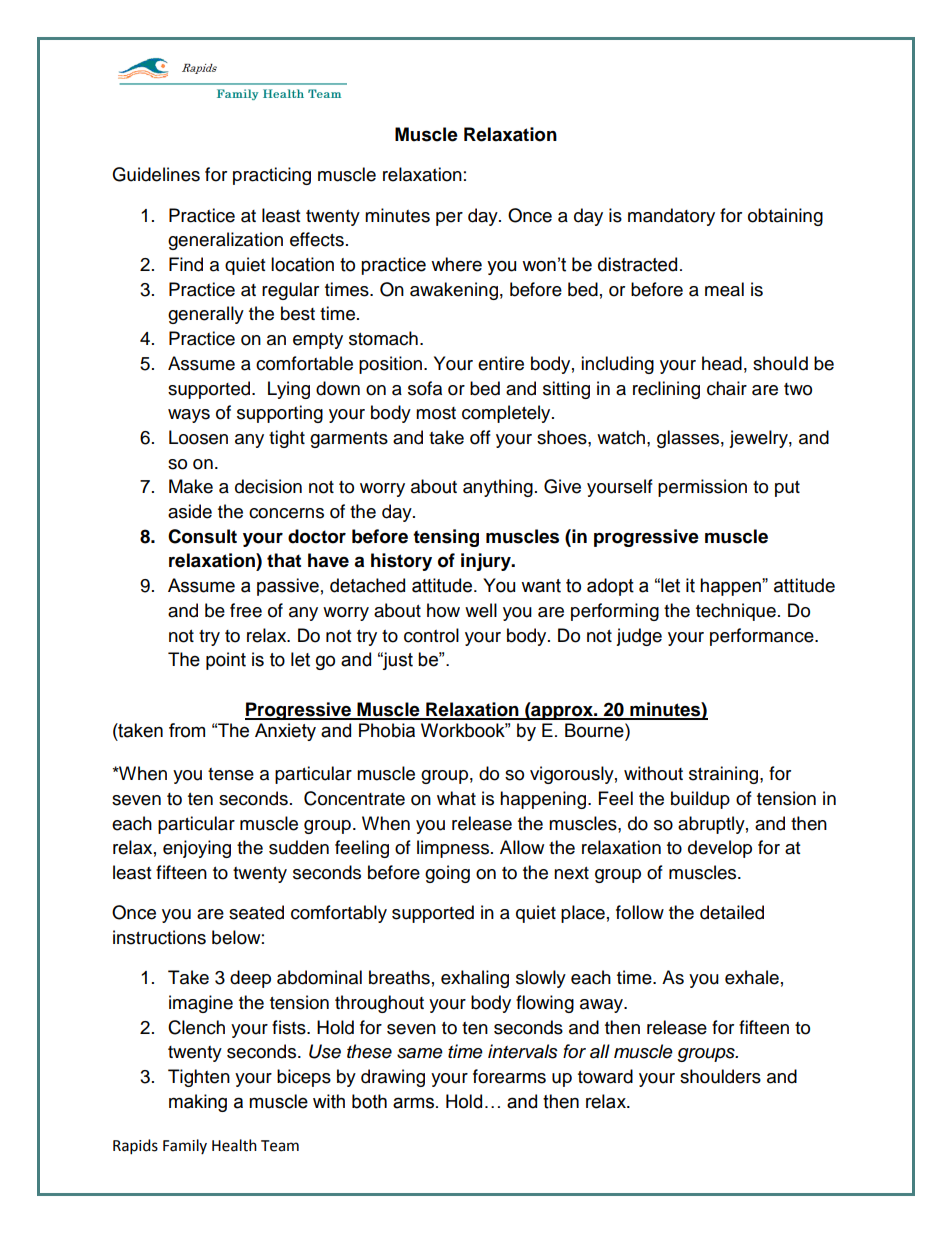 The width and height of the document is (952, 1233). What do you see at coordinates (480, 437) in the document?
I see `off` at bounding box center [480, 437].
